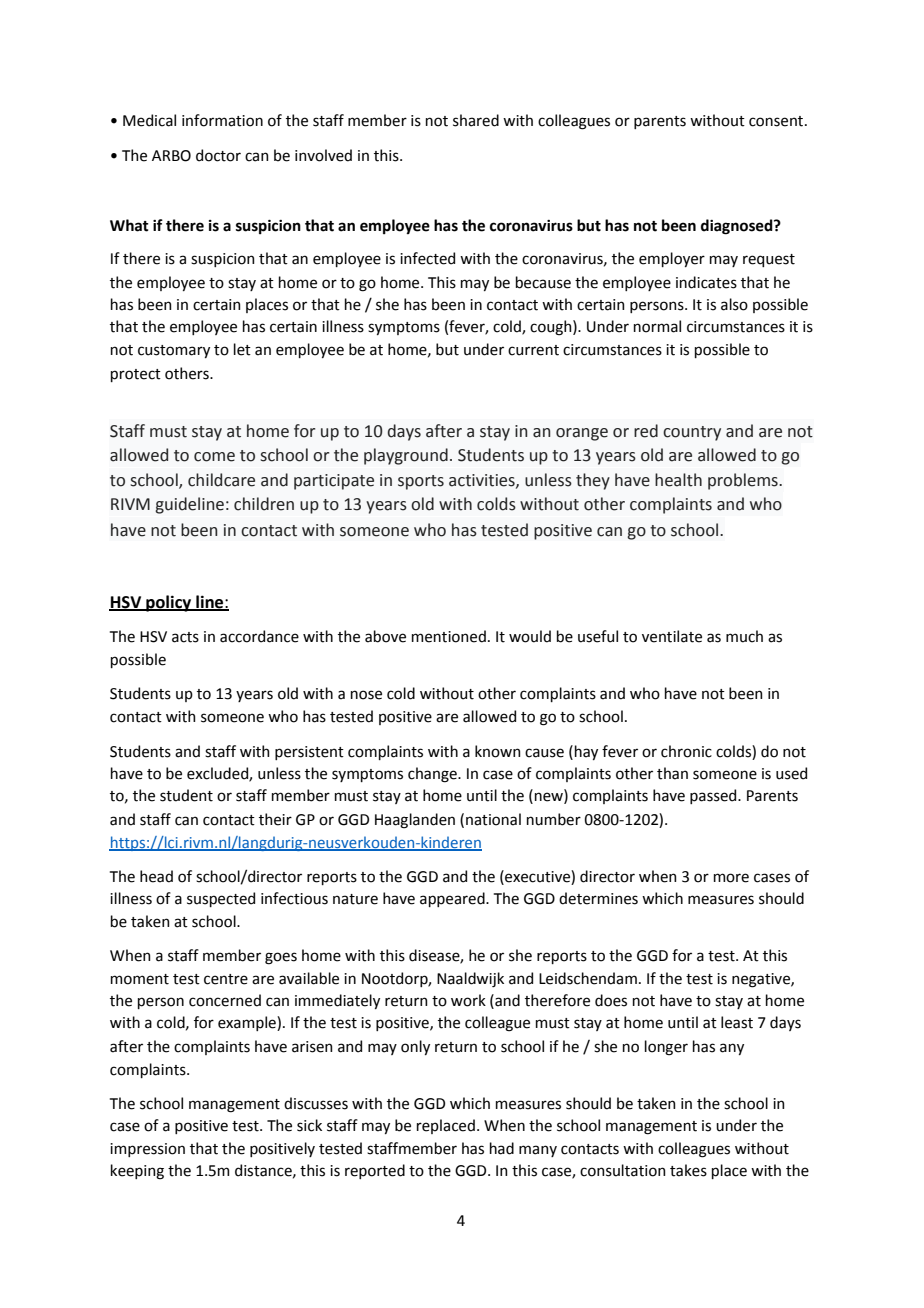  I want to click on consent, so click(777, 121).
